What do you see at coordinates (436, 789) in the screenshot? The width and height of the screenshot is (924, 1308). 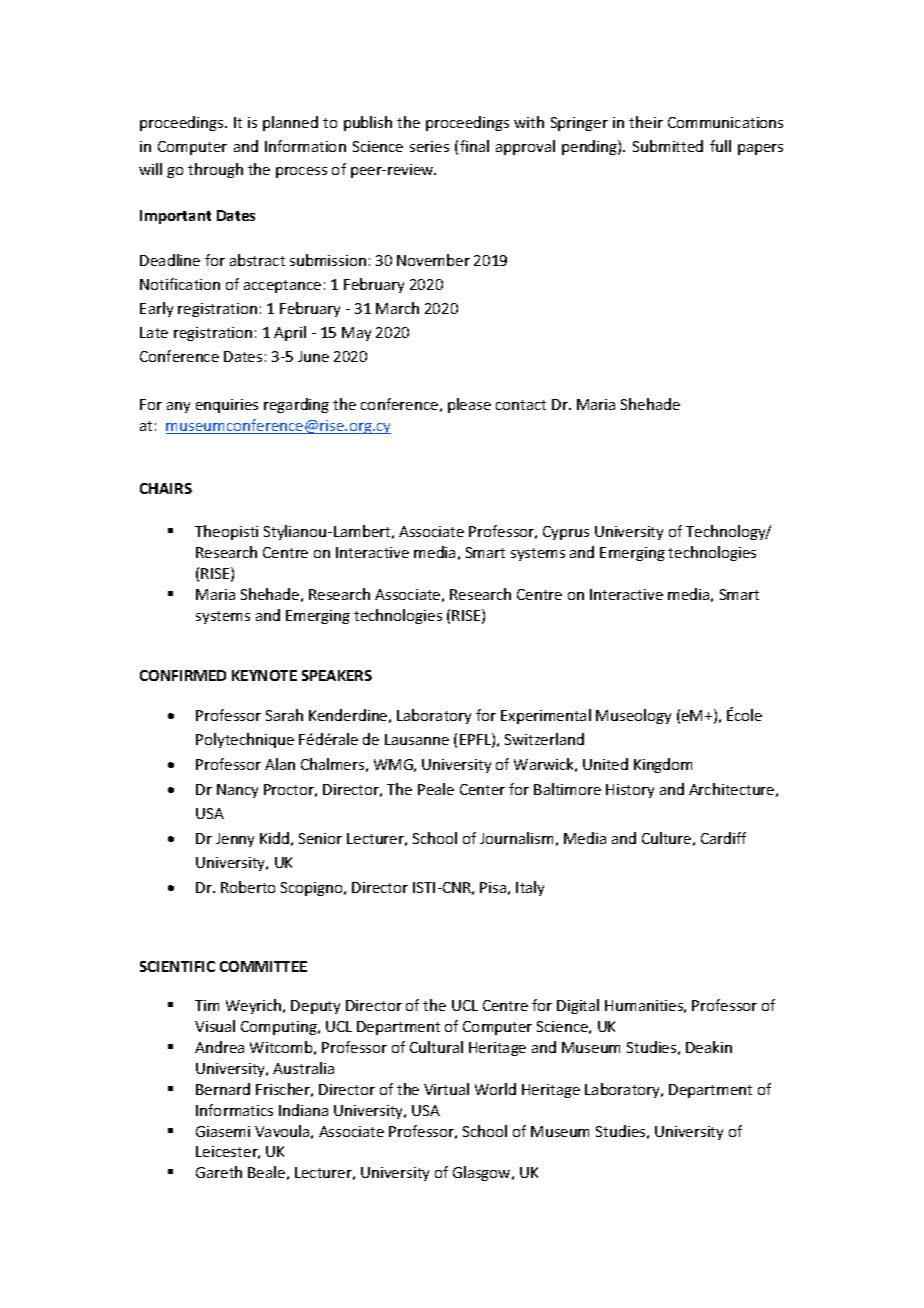 I see `Peale` at bounding box center [436, 789].
